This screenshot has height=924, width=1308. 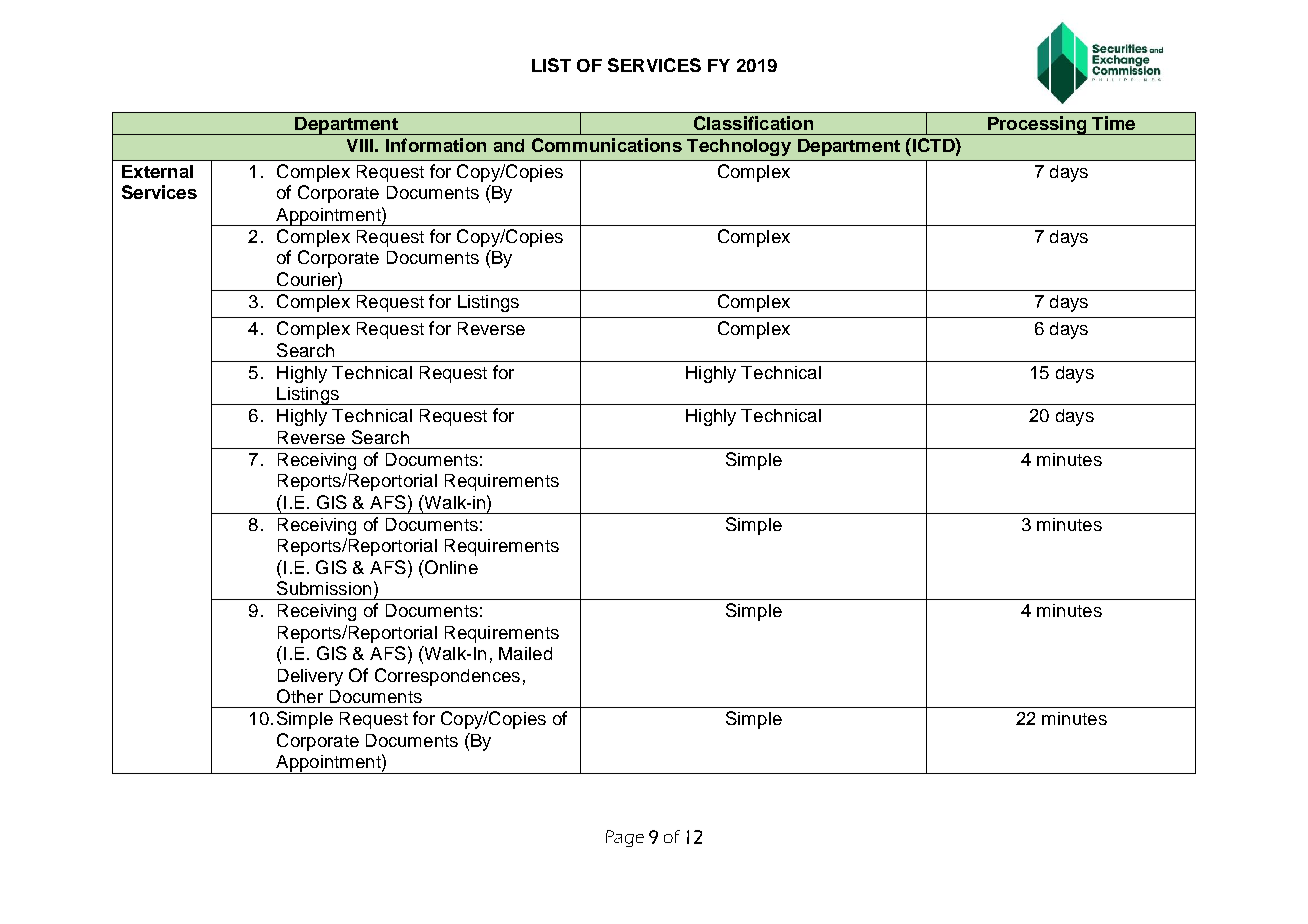 What do you see at coordinates (525, 653) in the screenshot?
I see `Mailed` at bounding box center [525, 653].
